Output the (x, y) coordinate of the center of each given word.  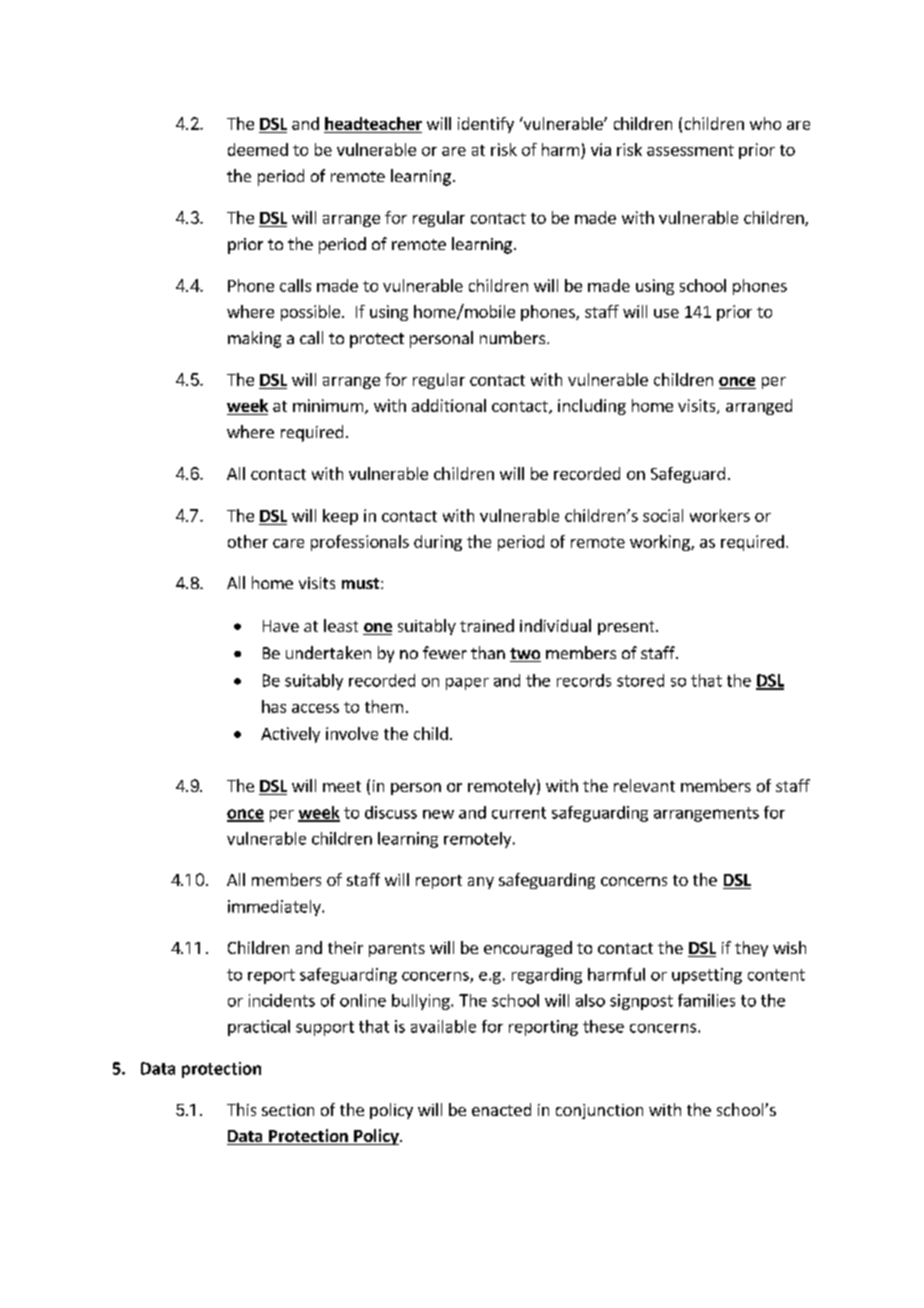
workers (720, 515)
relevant (644, 785)
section (288, 1110)
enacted (501, 1109)
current (519, 813)
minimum (328, 405)
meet (342, 786)
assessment (690, 150)
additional (449, 405)
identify (486, 125)
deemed (258, 149)
